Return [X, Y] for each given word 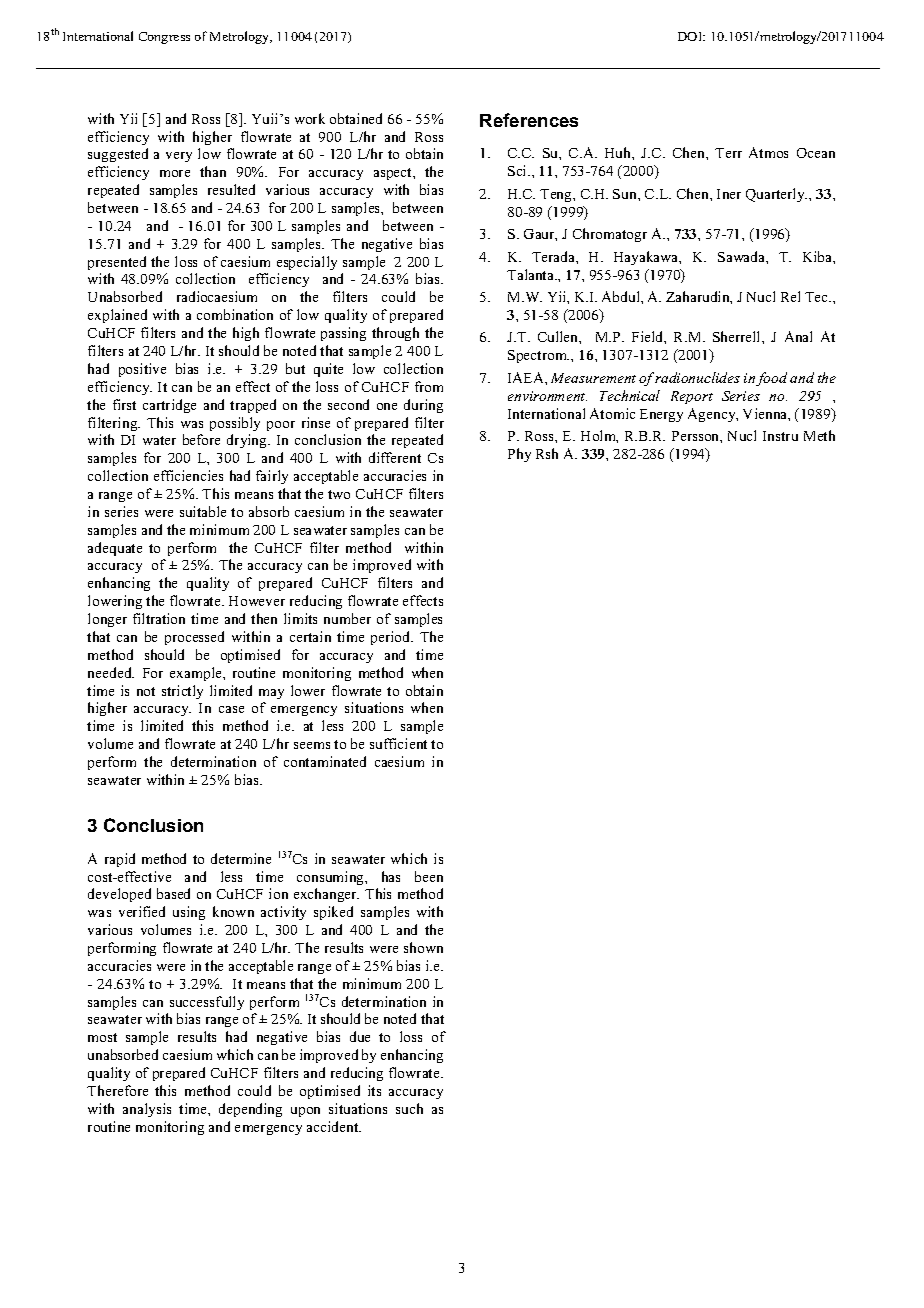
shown [423, 947]
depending [250, 1110]
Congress [164, 38]
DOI [691, 36]
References [529, 120]
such [409, 1108]
